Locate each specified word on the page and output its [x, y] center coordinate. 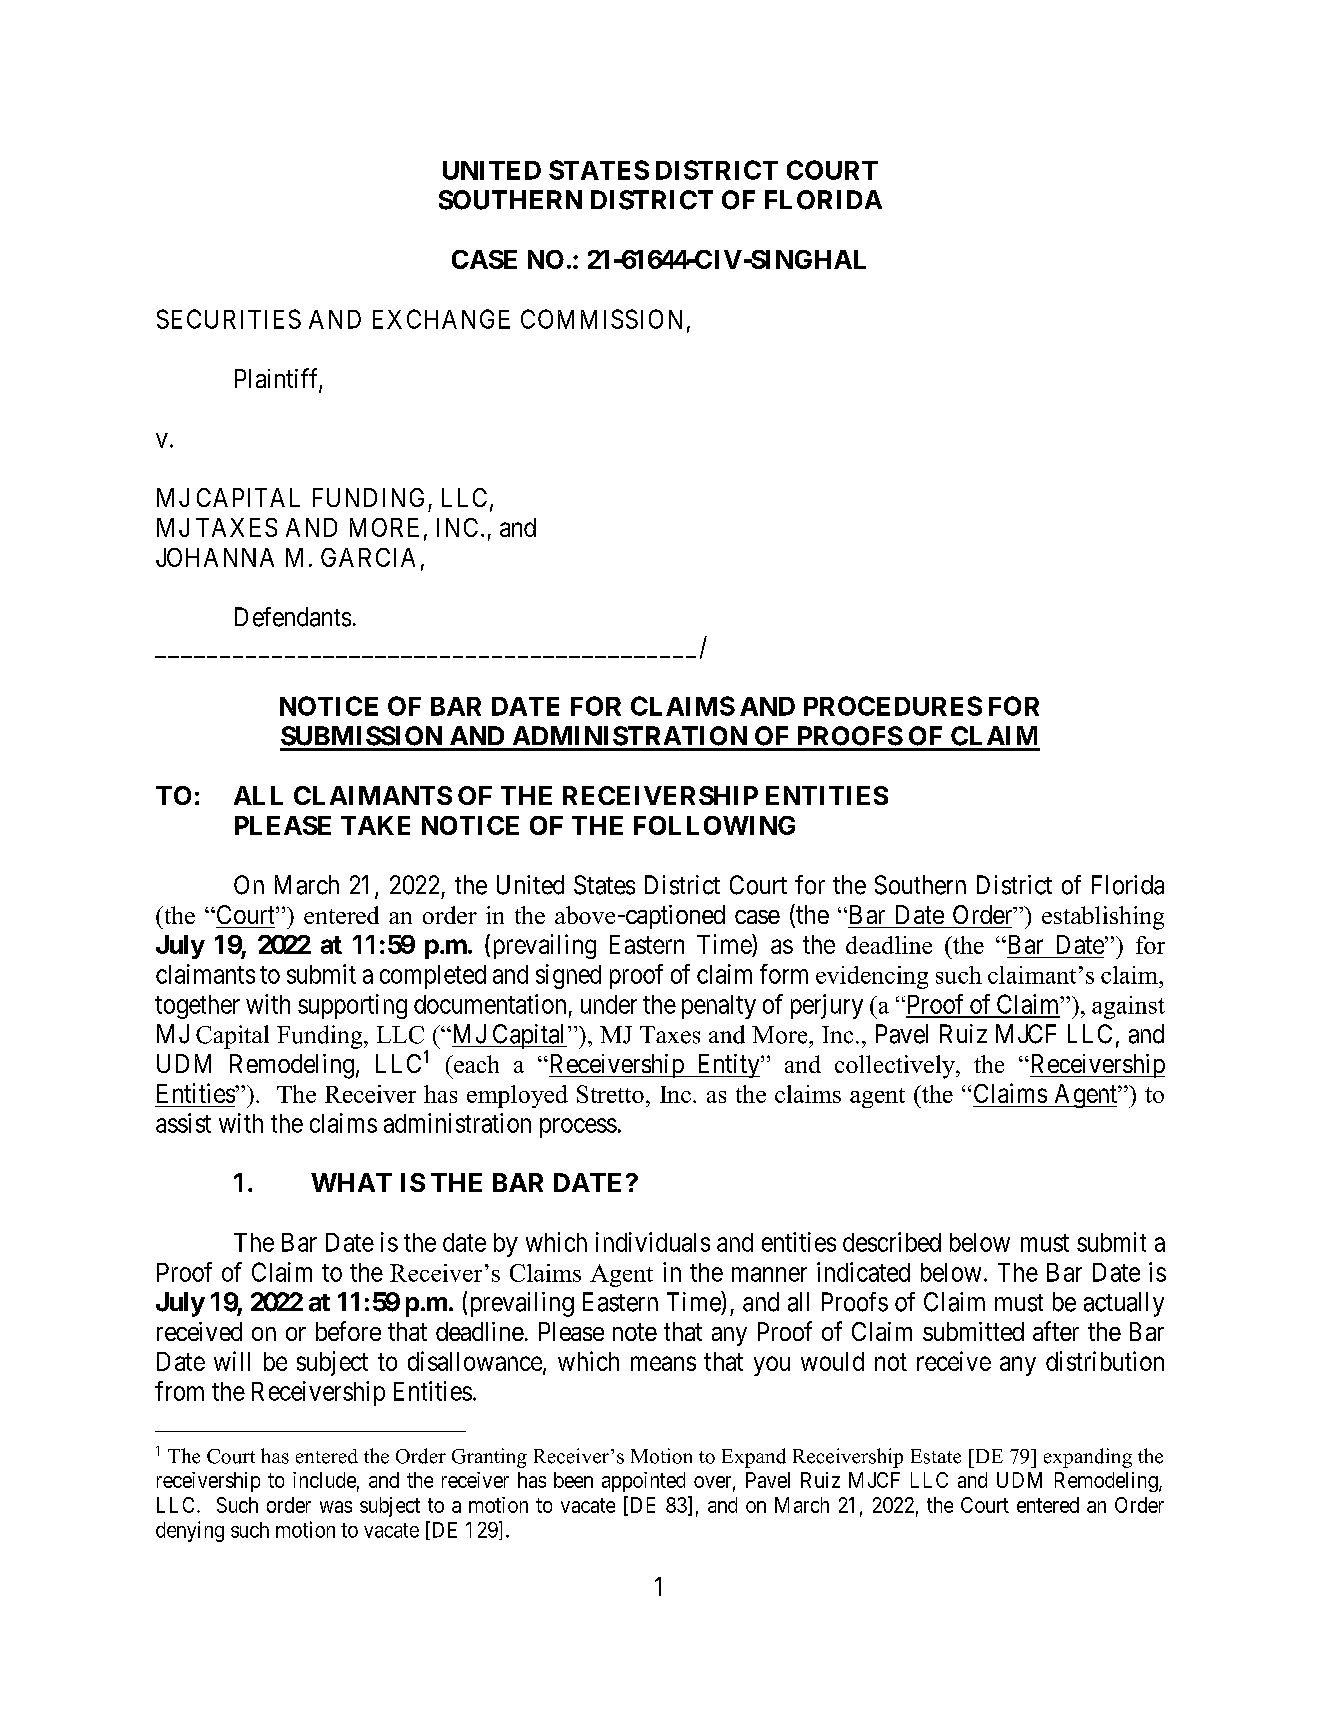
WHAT [351, 1182]
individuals [653, 1242]
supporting [352, 1006]
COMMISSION [601, 319]
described [892, 1242]
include [324, 1480]
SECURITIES [229, 319]
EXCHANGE [441, 319]
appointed [643, 1482]
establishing [1103, 918]
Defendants [293, 617]
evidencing [872, 977]
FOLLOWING [714, 825]
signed [568, 976]
